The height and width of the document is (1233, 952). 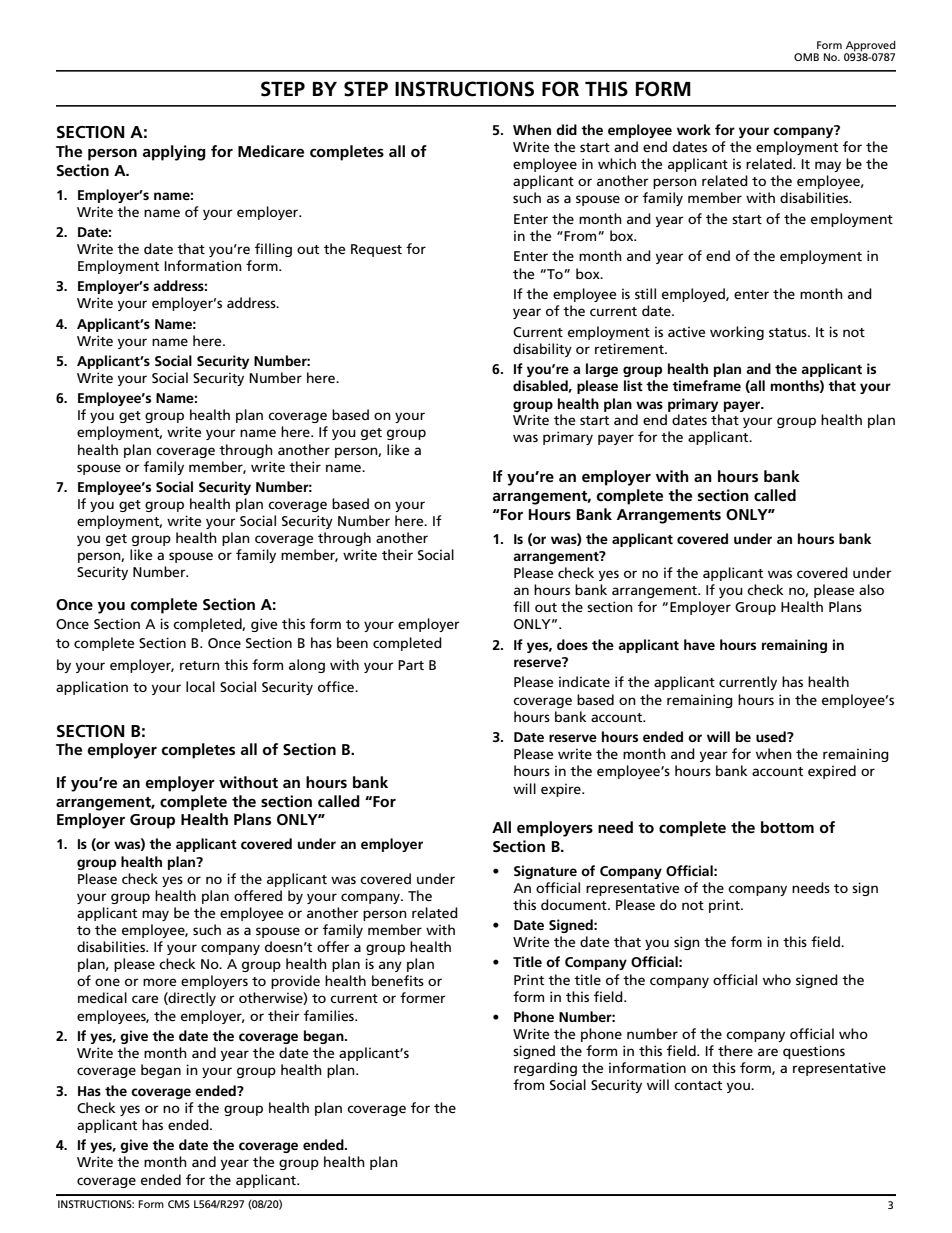 What do you see at coordinates (806, 57) in the document?
I see `OMB` at bounding box center [806, 57].
